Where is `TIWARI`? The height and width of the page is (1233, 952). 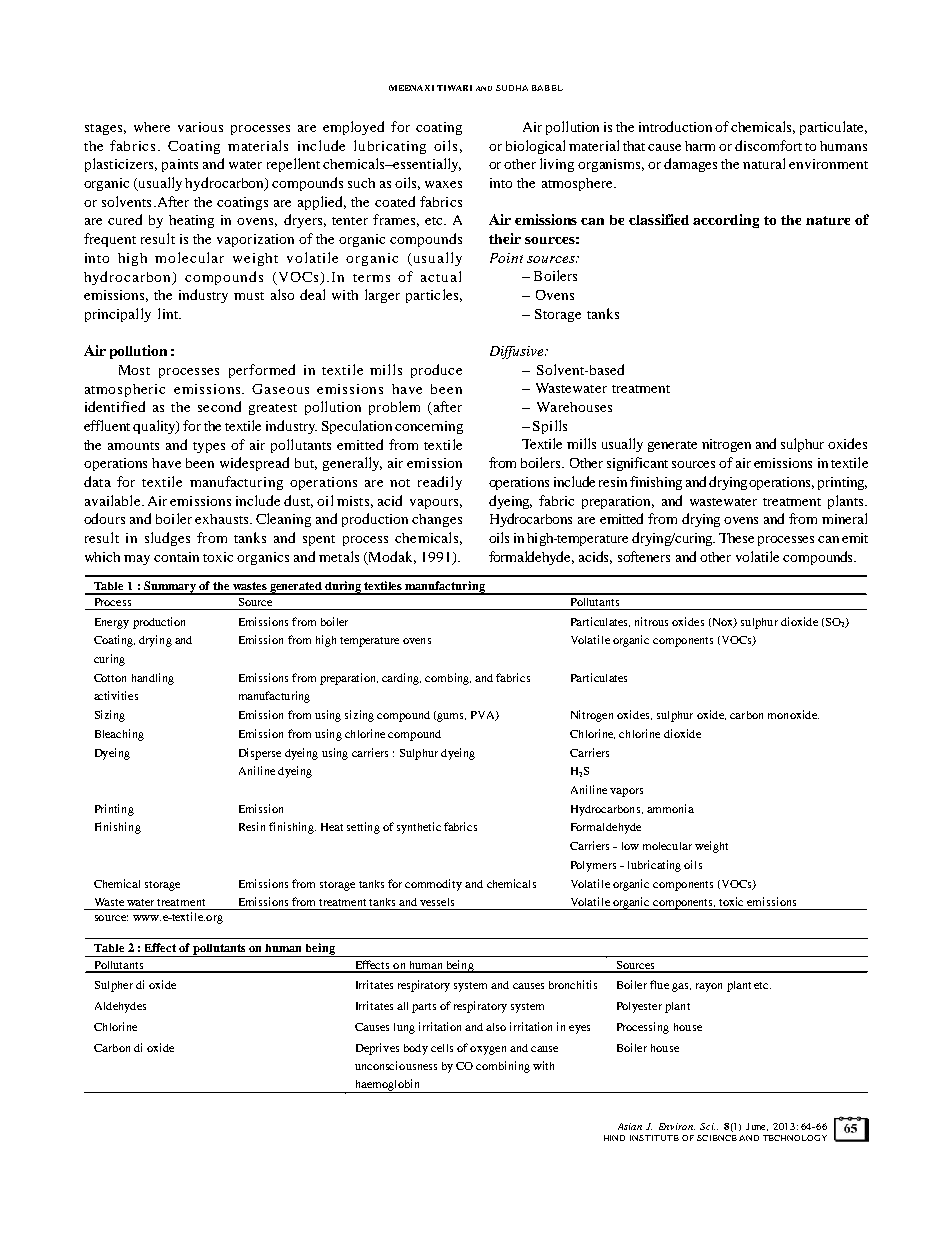 TIWARI is located at coordinates (454, 88).
